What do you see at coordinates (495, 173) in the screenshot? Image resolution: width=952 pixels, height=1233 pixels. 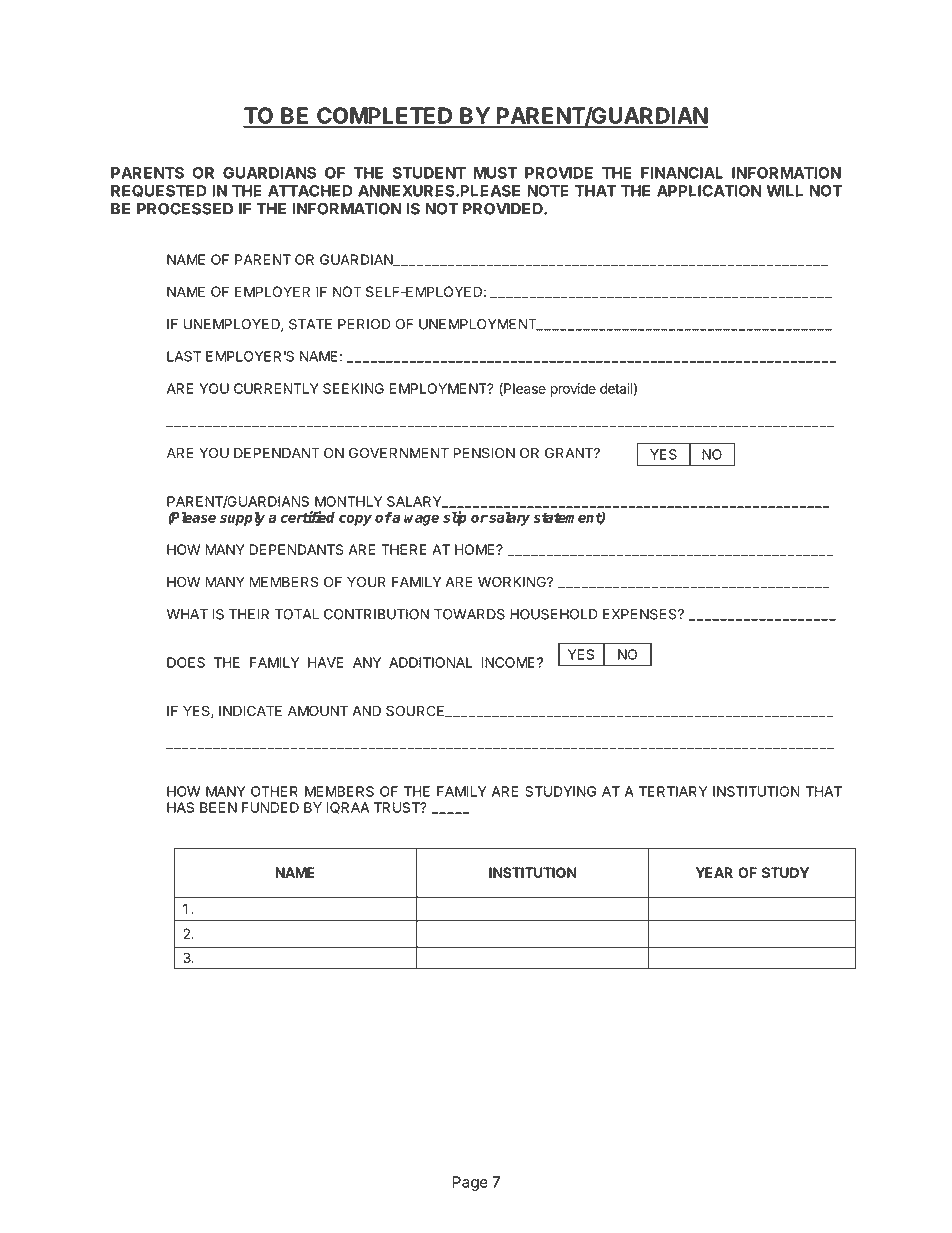 I see `MUST` at bounding box center [495, 173].
